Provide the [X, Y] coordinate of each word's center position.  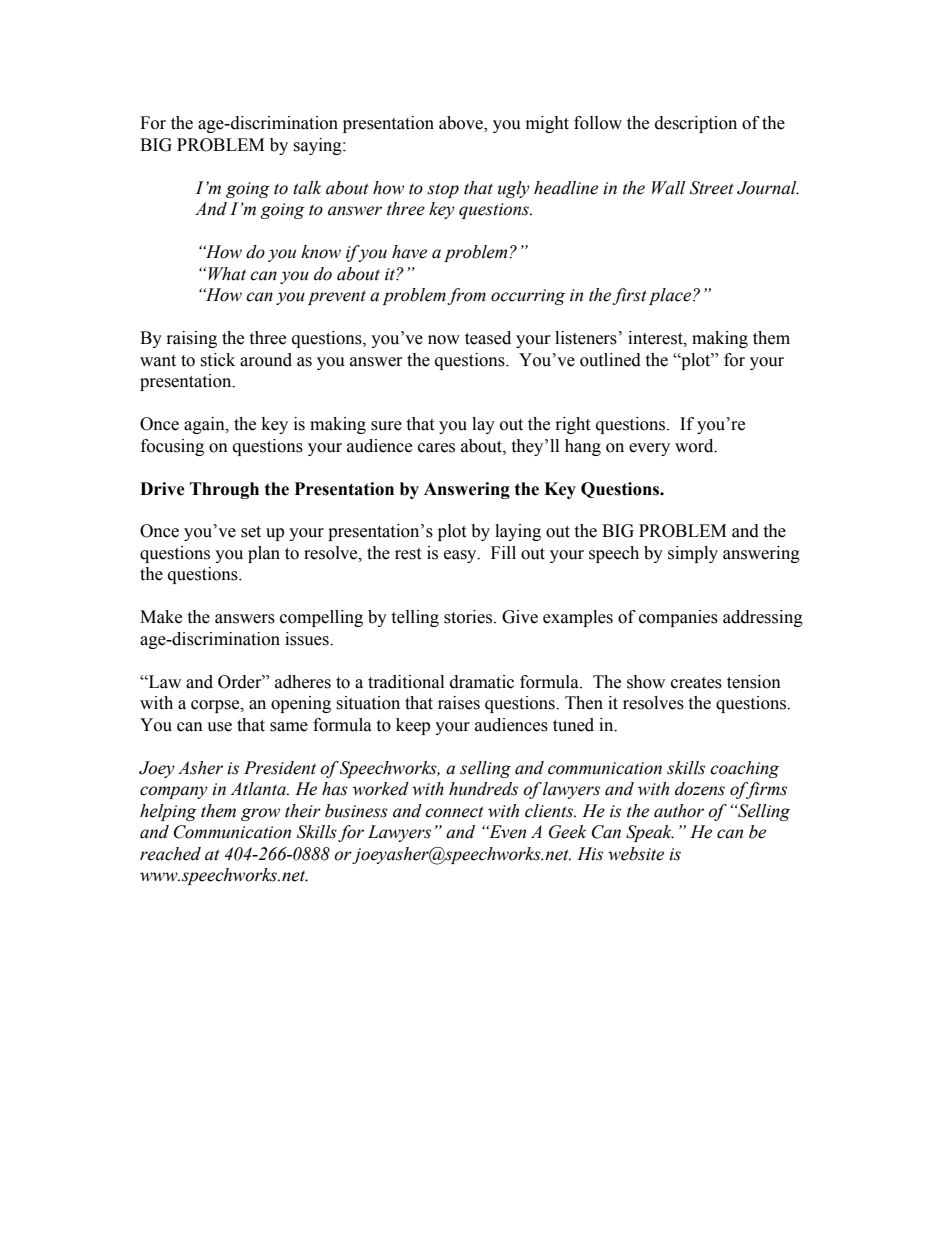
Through [224, 490]
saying [318, 146]
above [462, 124]
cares [436, 448]
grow [260, 814]
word [695, 446]
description [696, 124]
